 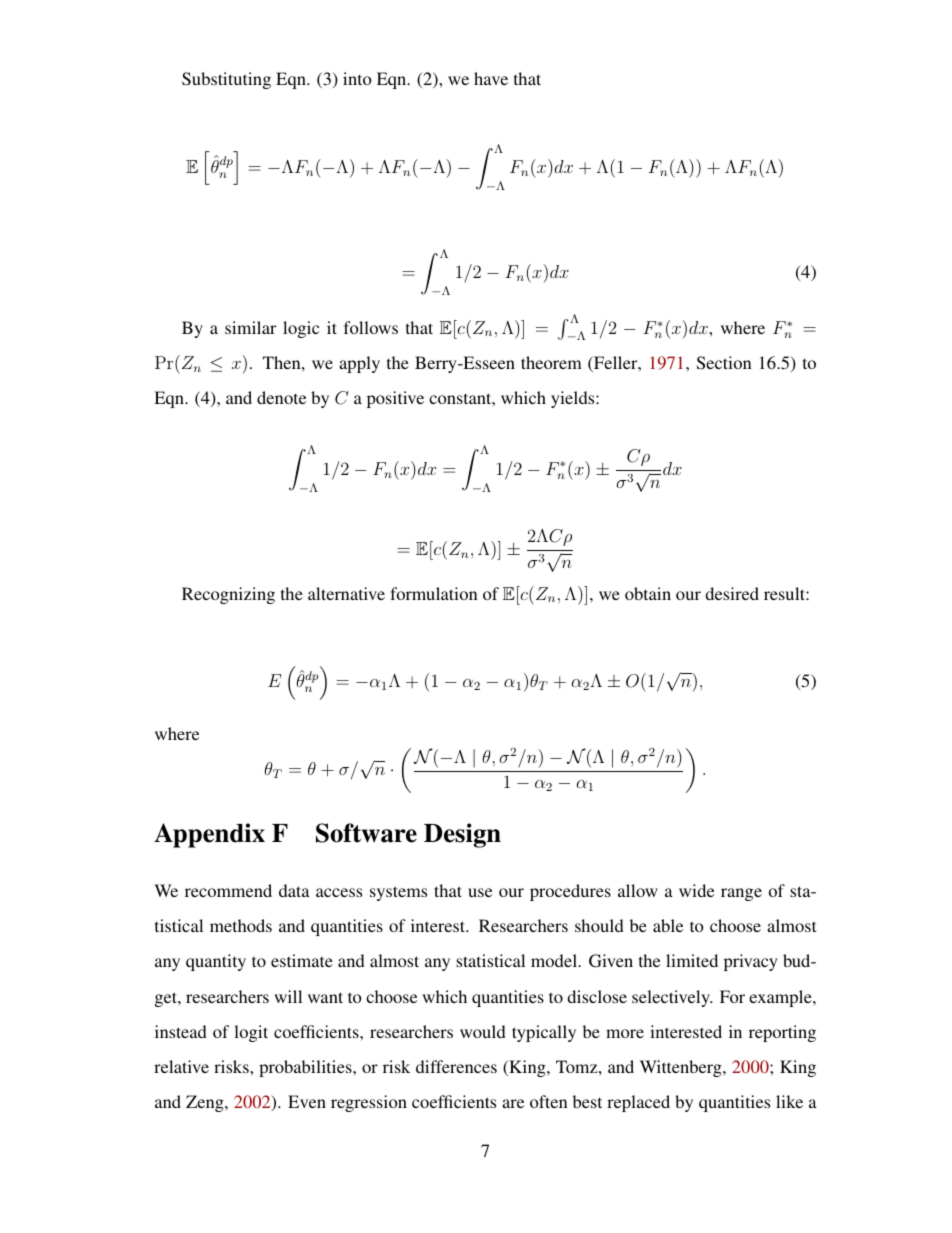 What do you see at coordinates (209, 835) in the screenshot?
I see `Appendix` at bounding box center [209, 835].
